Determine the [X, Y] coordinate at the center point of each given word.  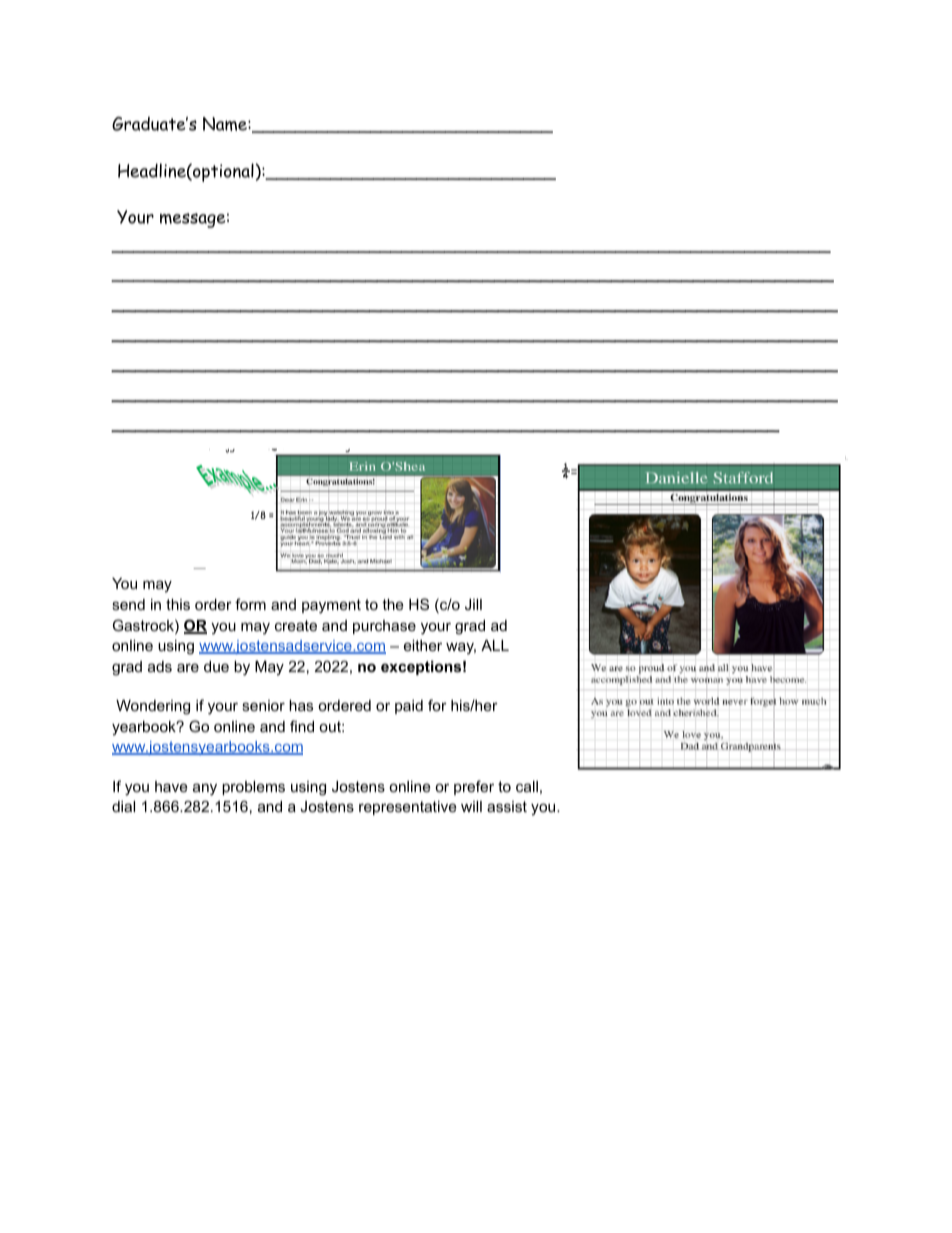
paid [409, 707]
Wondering [153, 707]
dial [123, 806]
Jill [473, 604]
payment [331, 606]
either [423, 645]
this [178, 604]
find [302, 726]
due [216, 666]
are [188, 667]
